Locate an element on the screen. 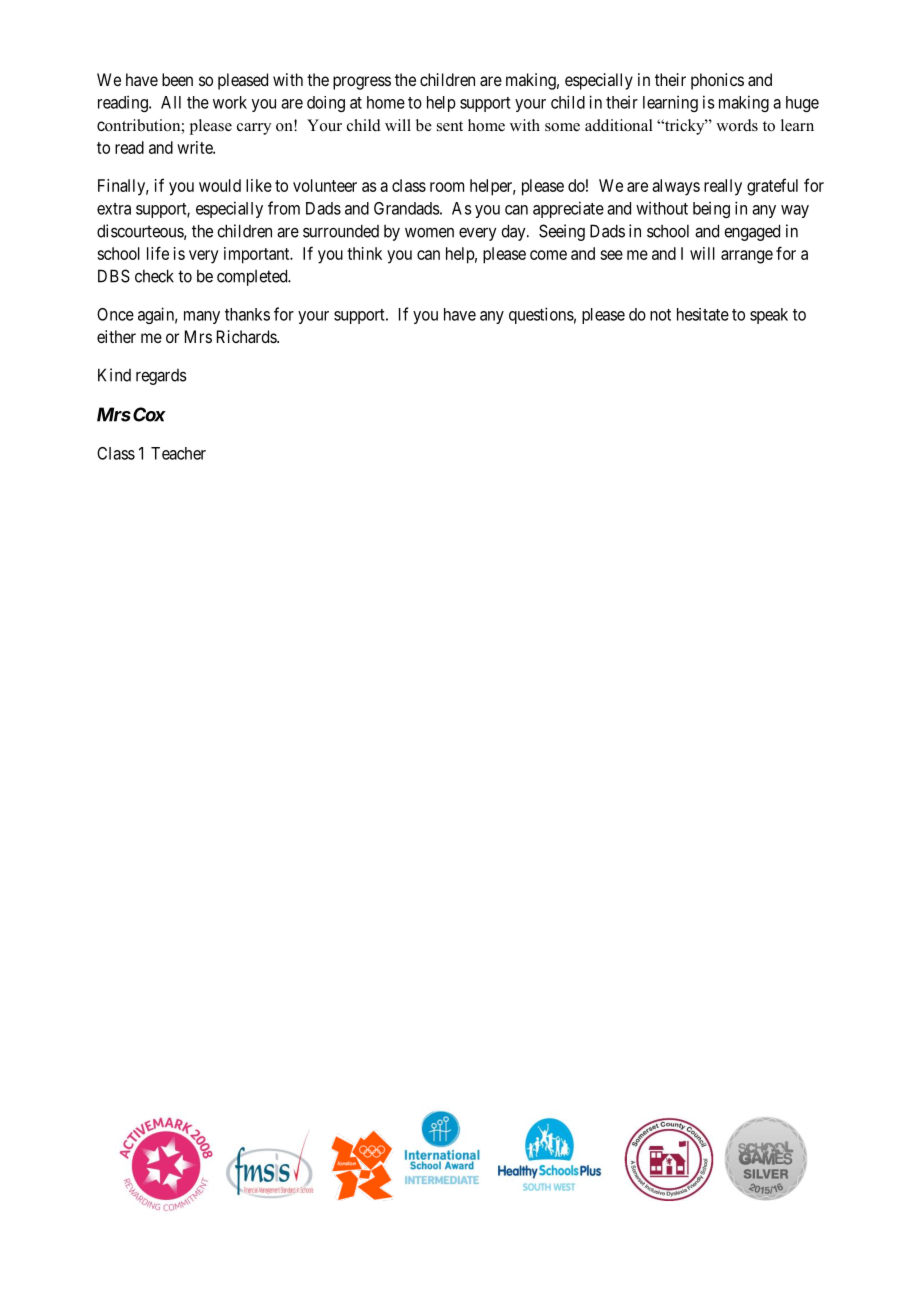  progress is located at coordinates (362, 83).
